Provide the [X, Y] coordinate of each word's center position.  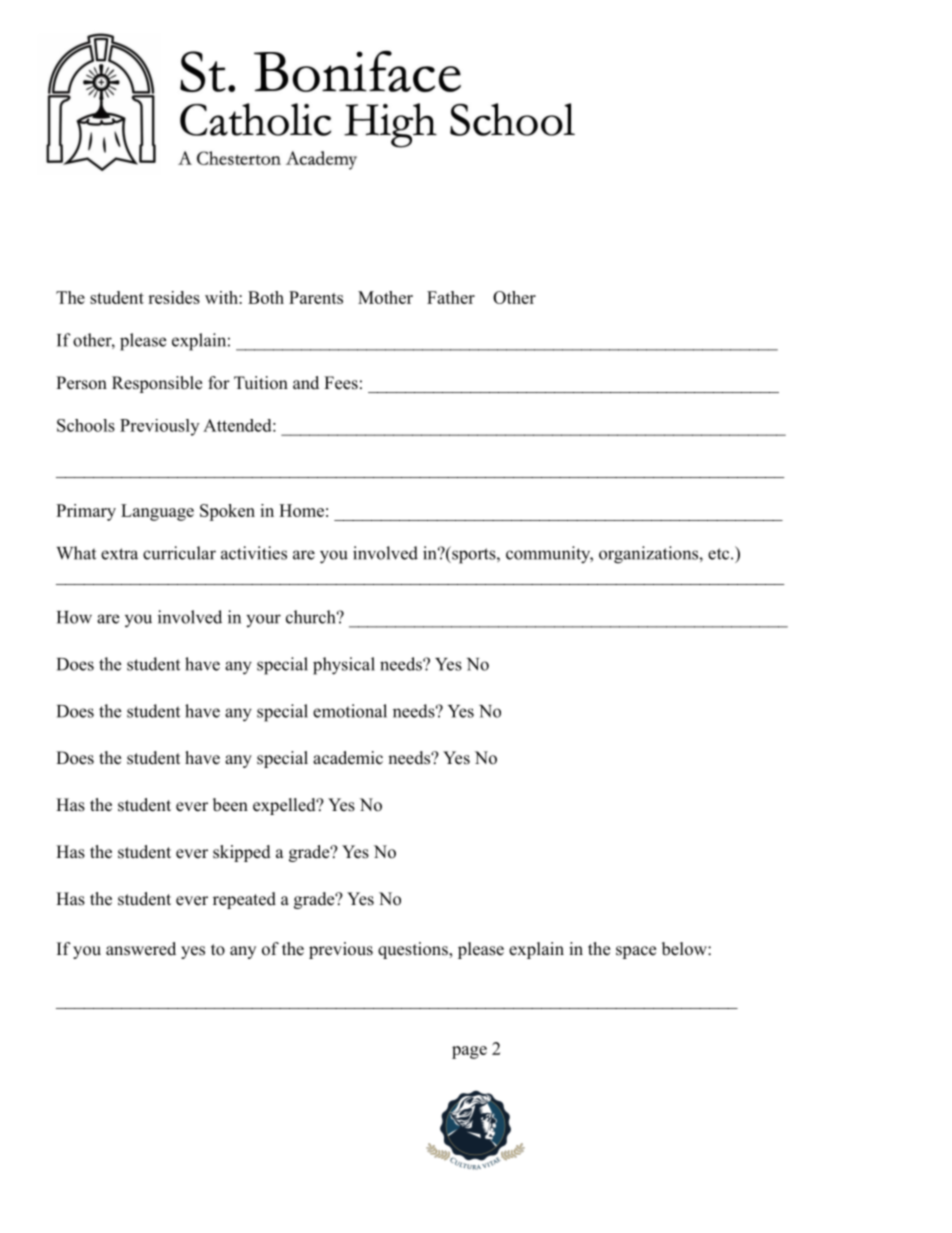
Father [451, 297]
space [636, 952]
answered [141, 949]
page [469, 1052]
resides [174, 297]
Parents [316, 297]
